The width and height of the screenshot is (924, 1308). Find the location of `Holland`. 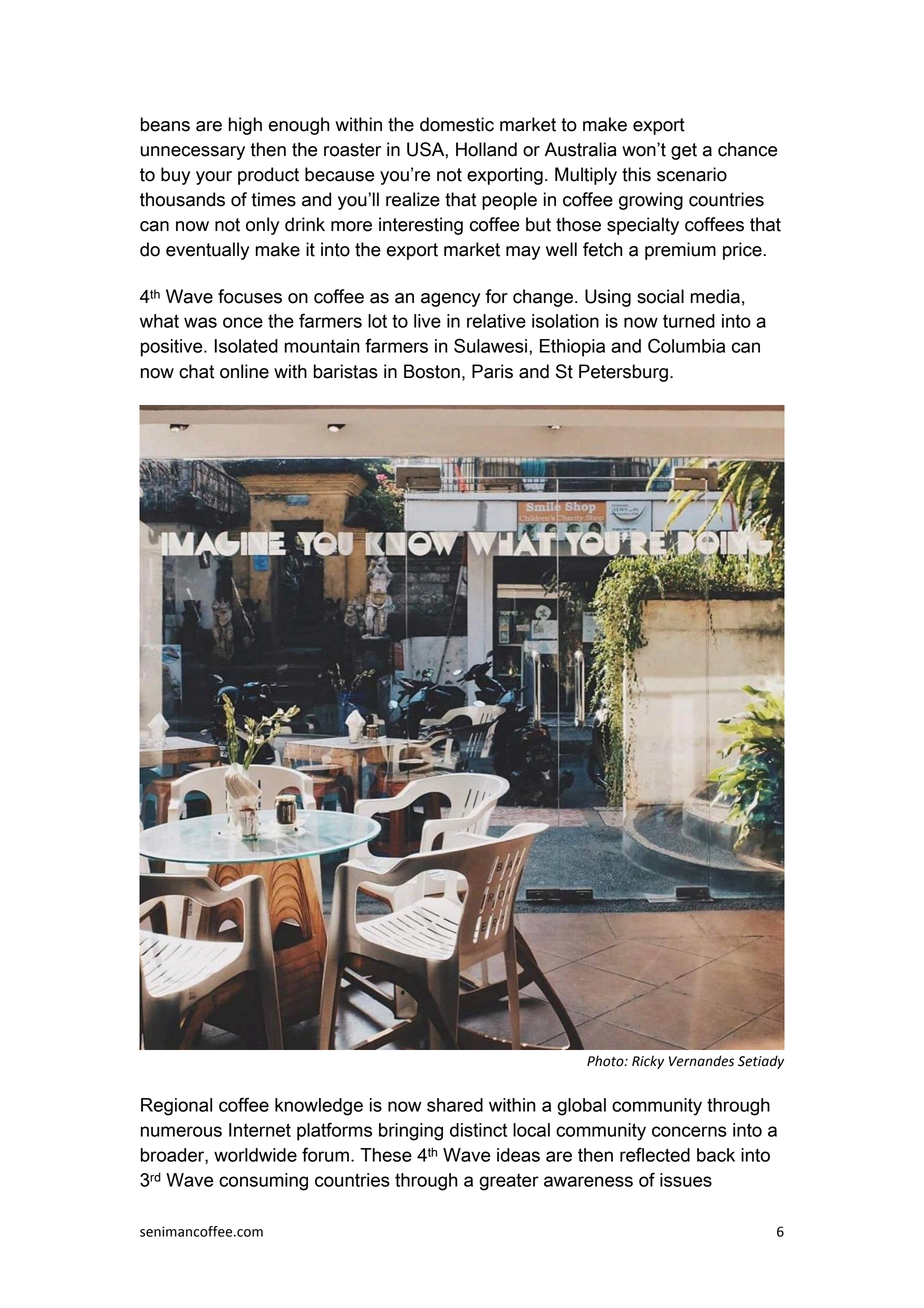

Holland is located at coordinates (486, 149).
